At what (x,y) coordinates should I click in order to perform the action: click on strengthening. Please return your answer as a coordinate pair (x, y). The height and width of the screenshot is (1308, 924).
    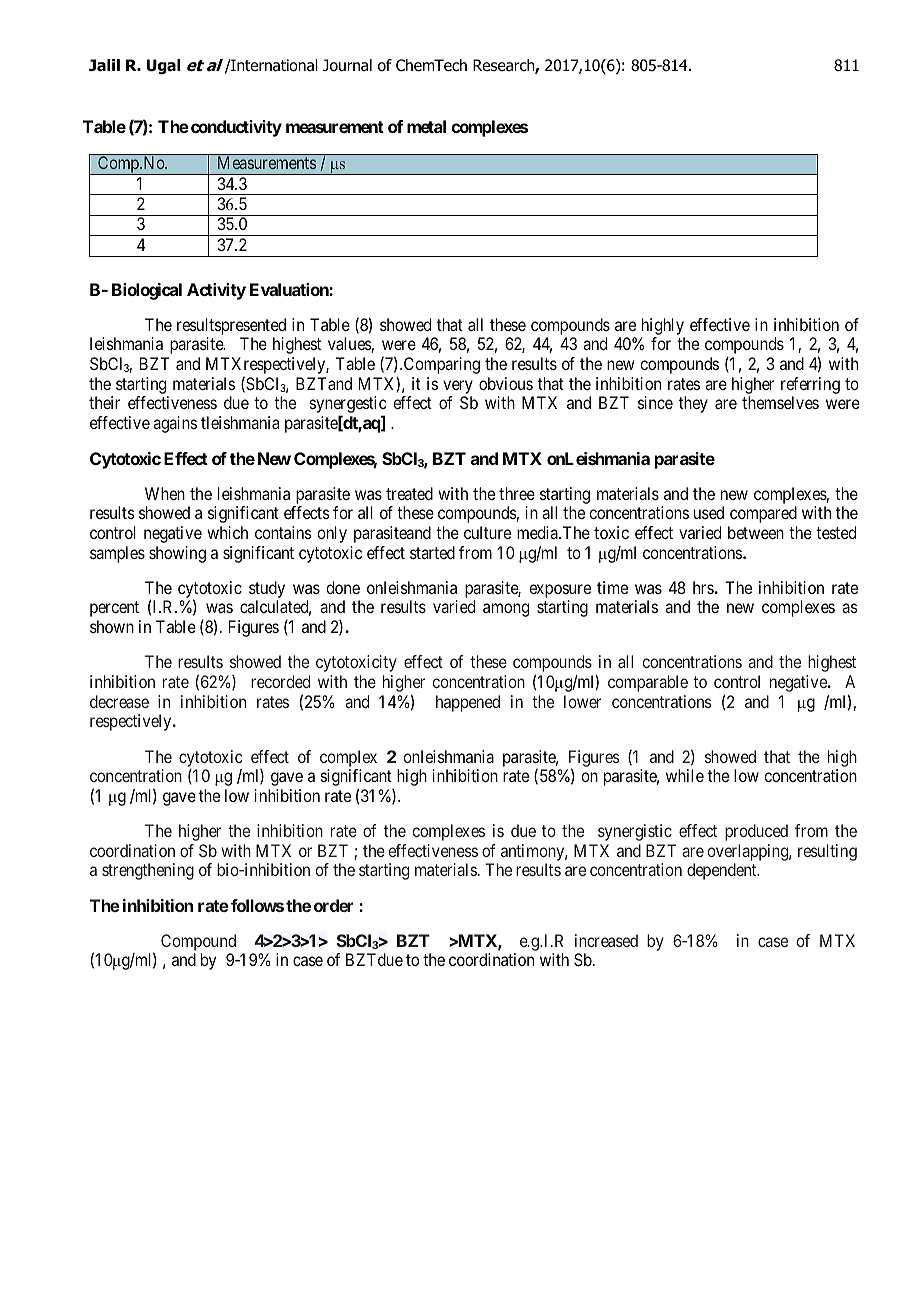
    Looking at the image, I should click on (148, 871).
